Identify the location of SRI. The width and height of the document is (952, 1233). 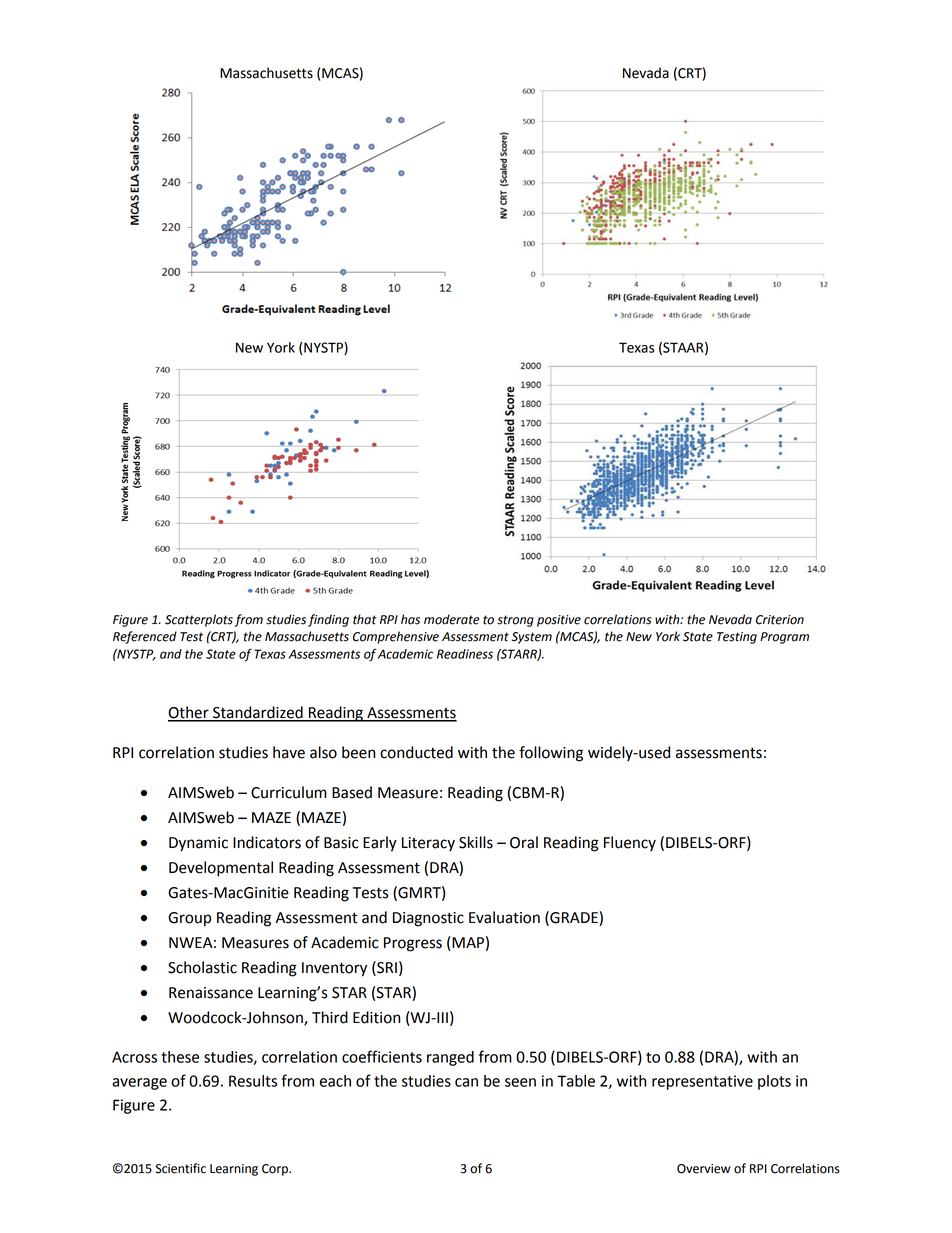
(386, 968).
